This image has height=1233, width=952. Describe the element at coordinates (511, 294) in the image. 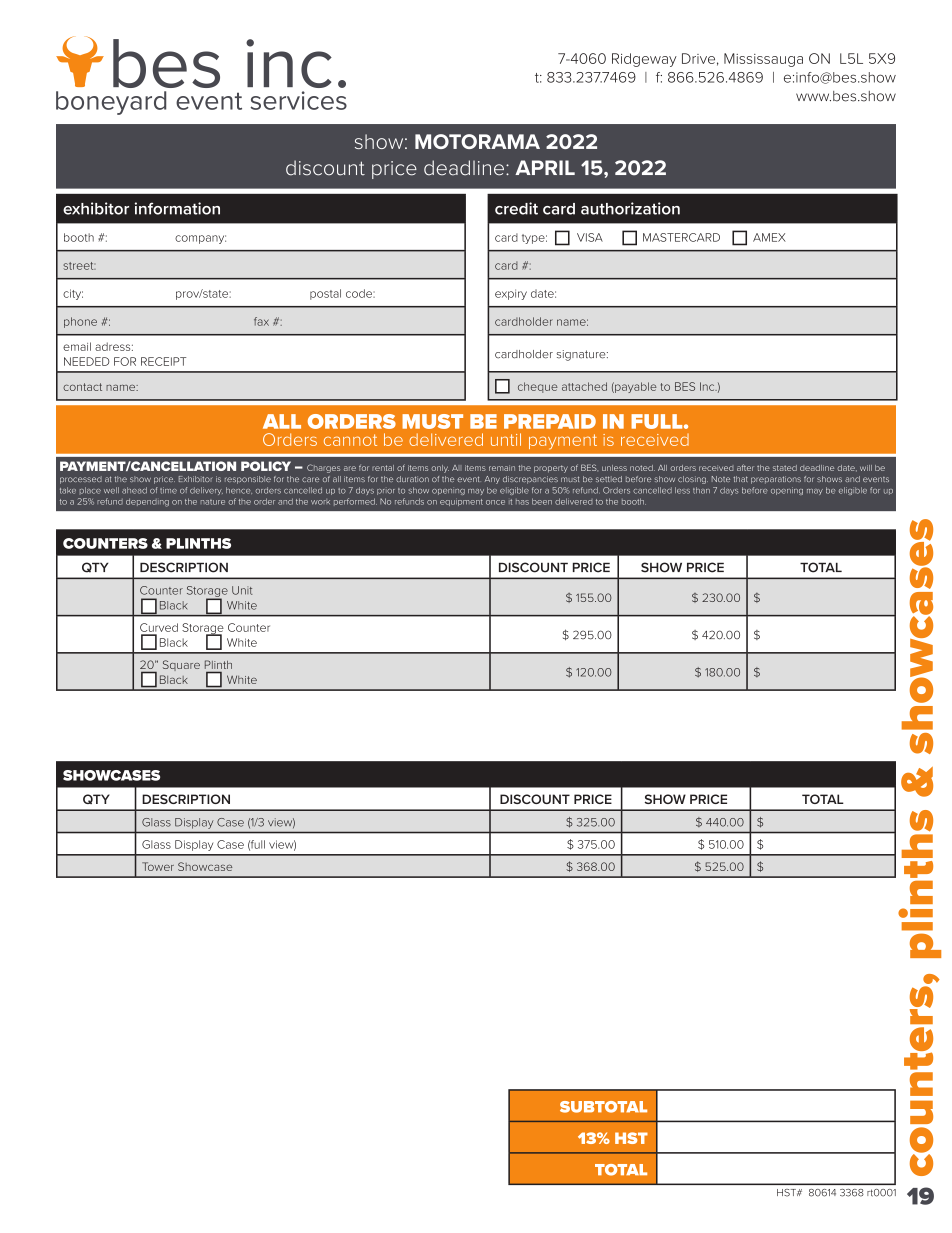

I see `expiry` at that location.
